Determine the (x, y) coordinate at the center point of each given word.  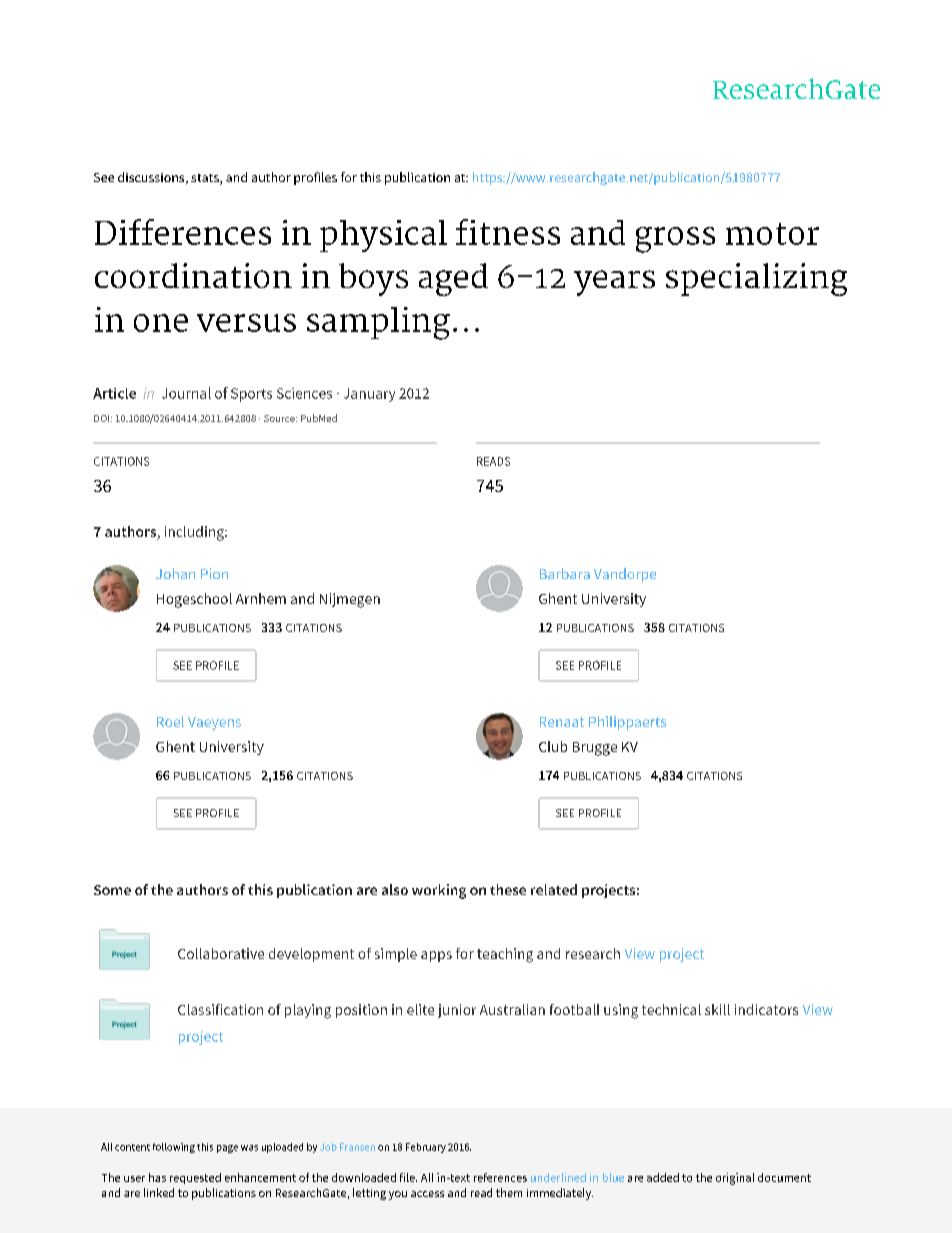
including (195, 533)
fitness (508, 232)
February (426, 1148)
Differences (183, 232)
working (439, 891)
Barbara (565, 573)
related (554, 889)
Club (553, 746)
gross (675, 240)
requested (195, 1178)
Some (112, 890)
